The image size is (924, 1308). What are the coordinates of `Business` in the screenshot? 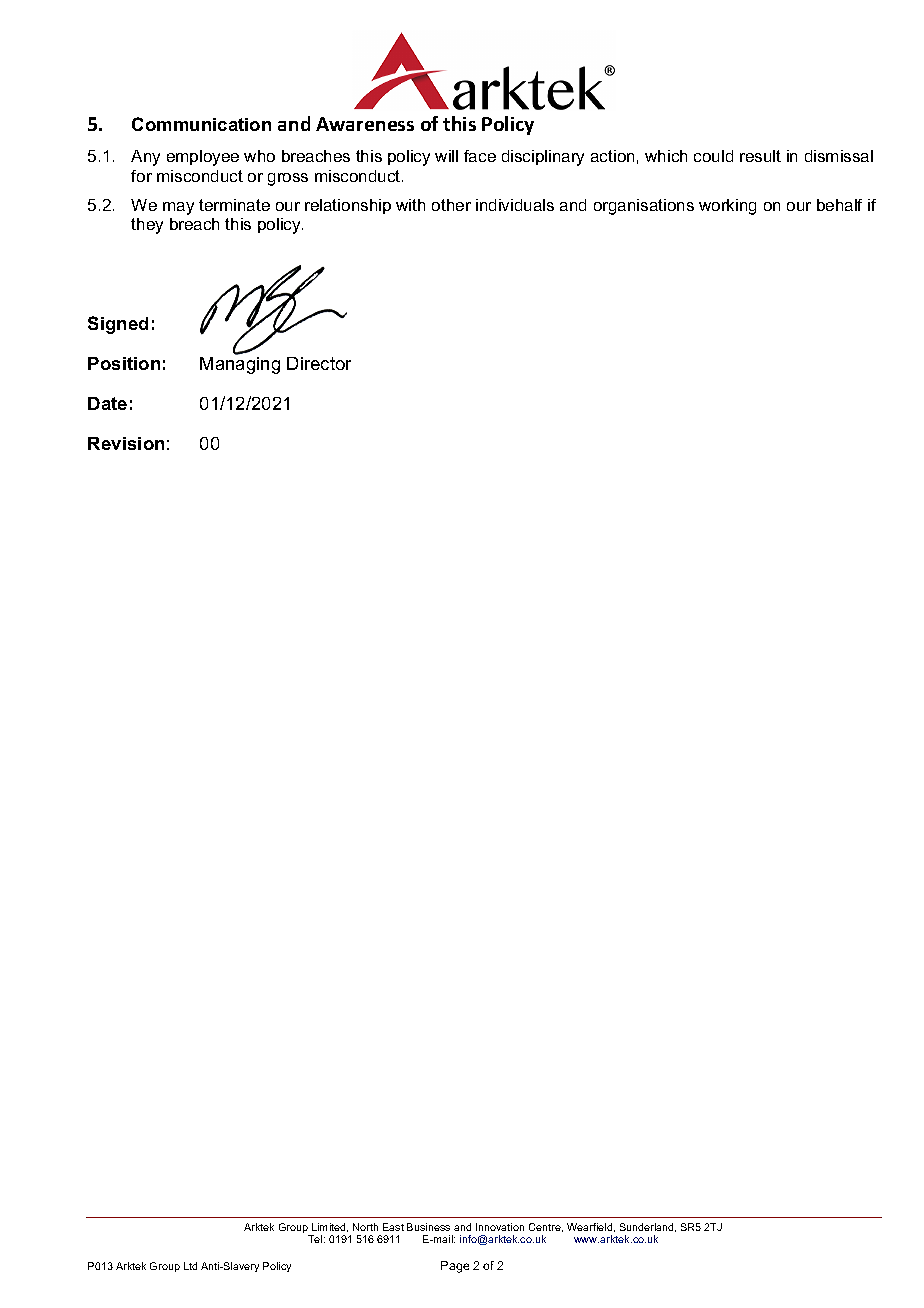 It's located at (428, 1227).
